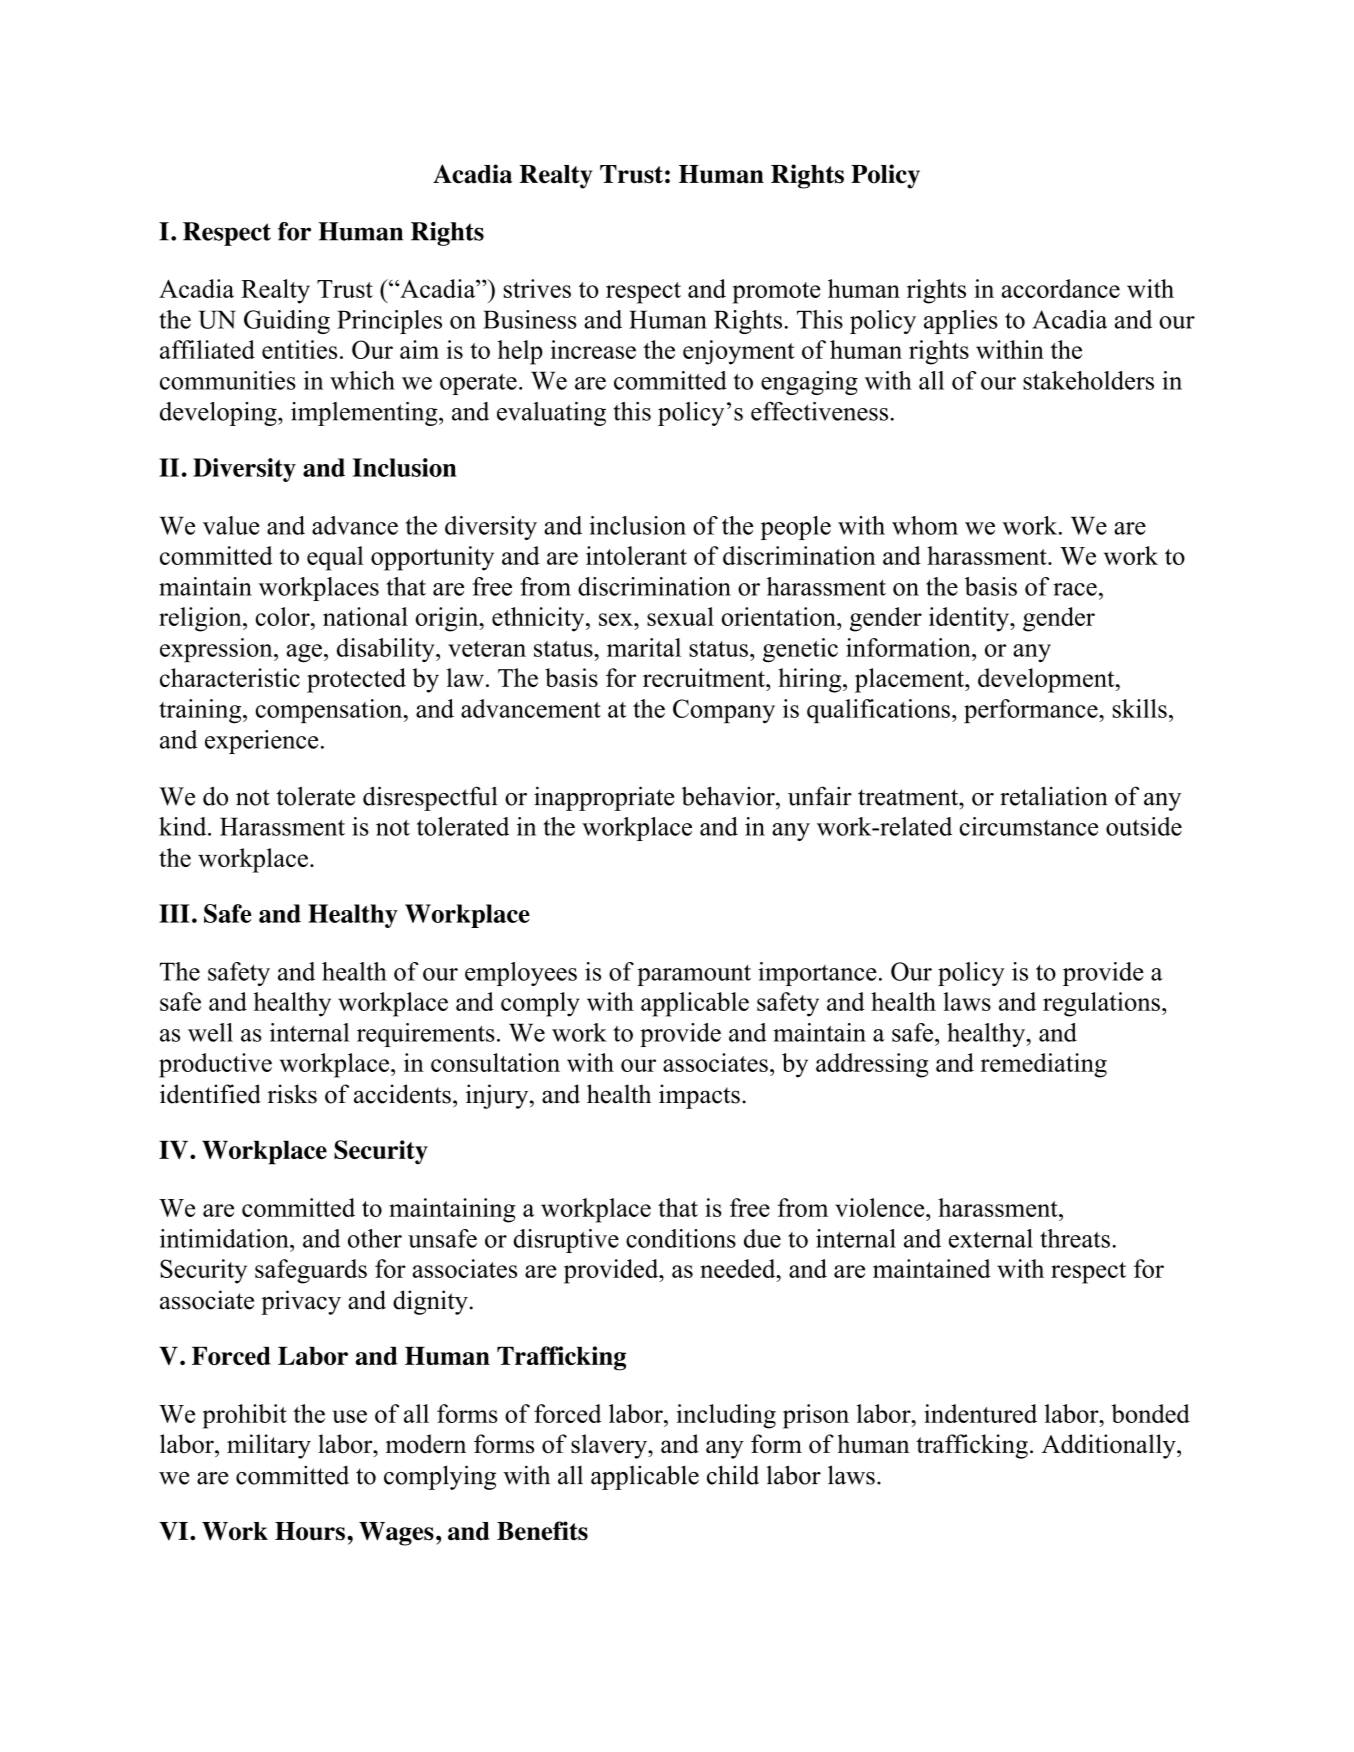 The height and width of the image is (1752, 1354). I want to click on race, so click(1075, 589).
